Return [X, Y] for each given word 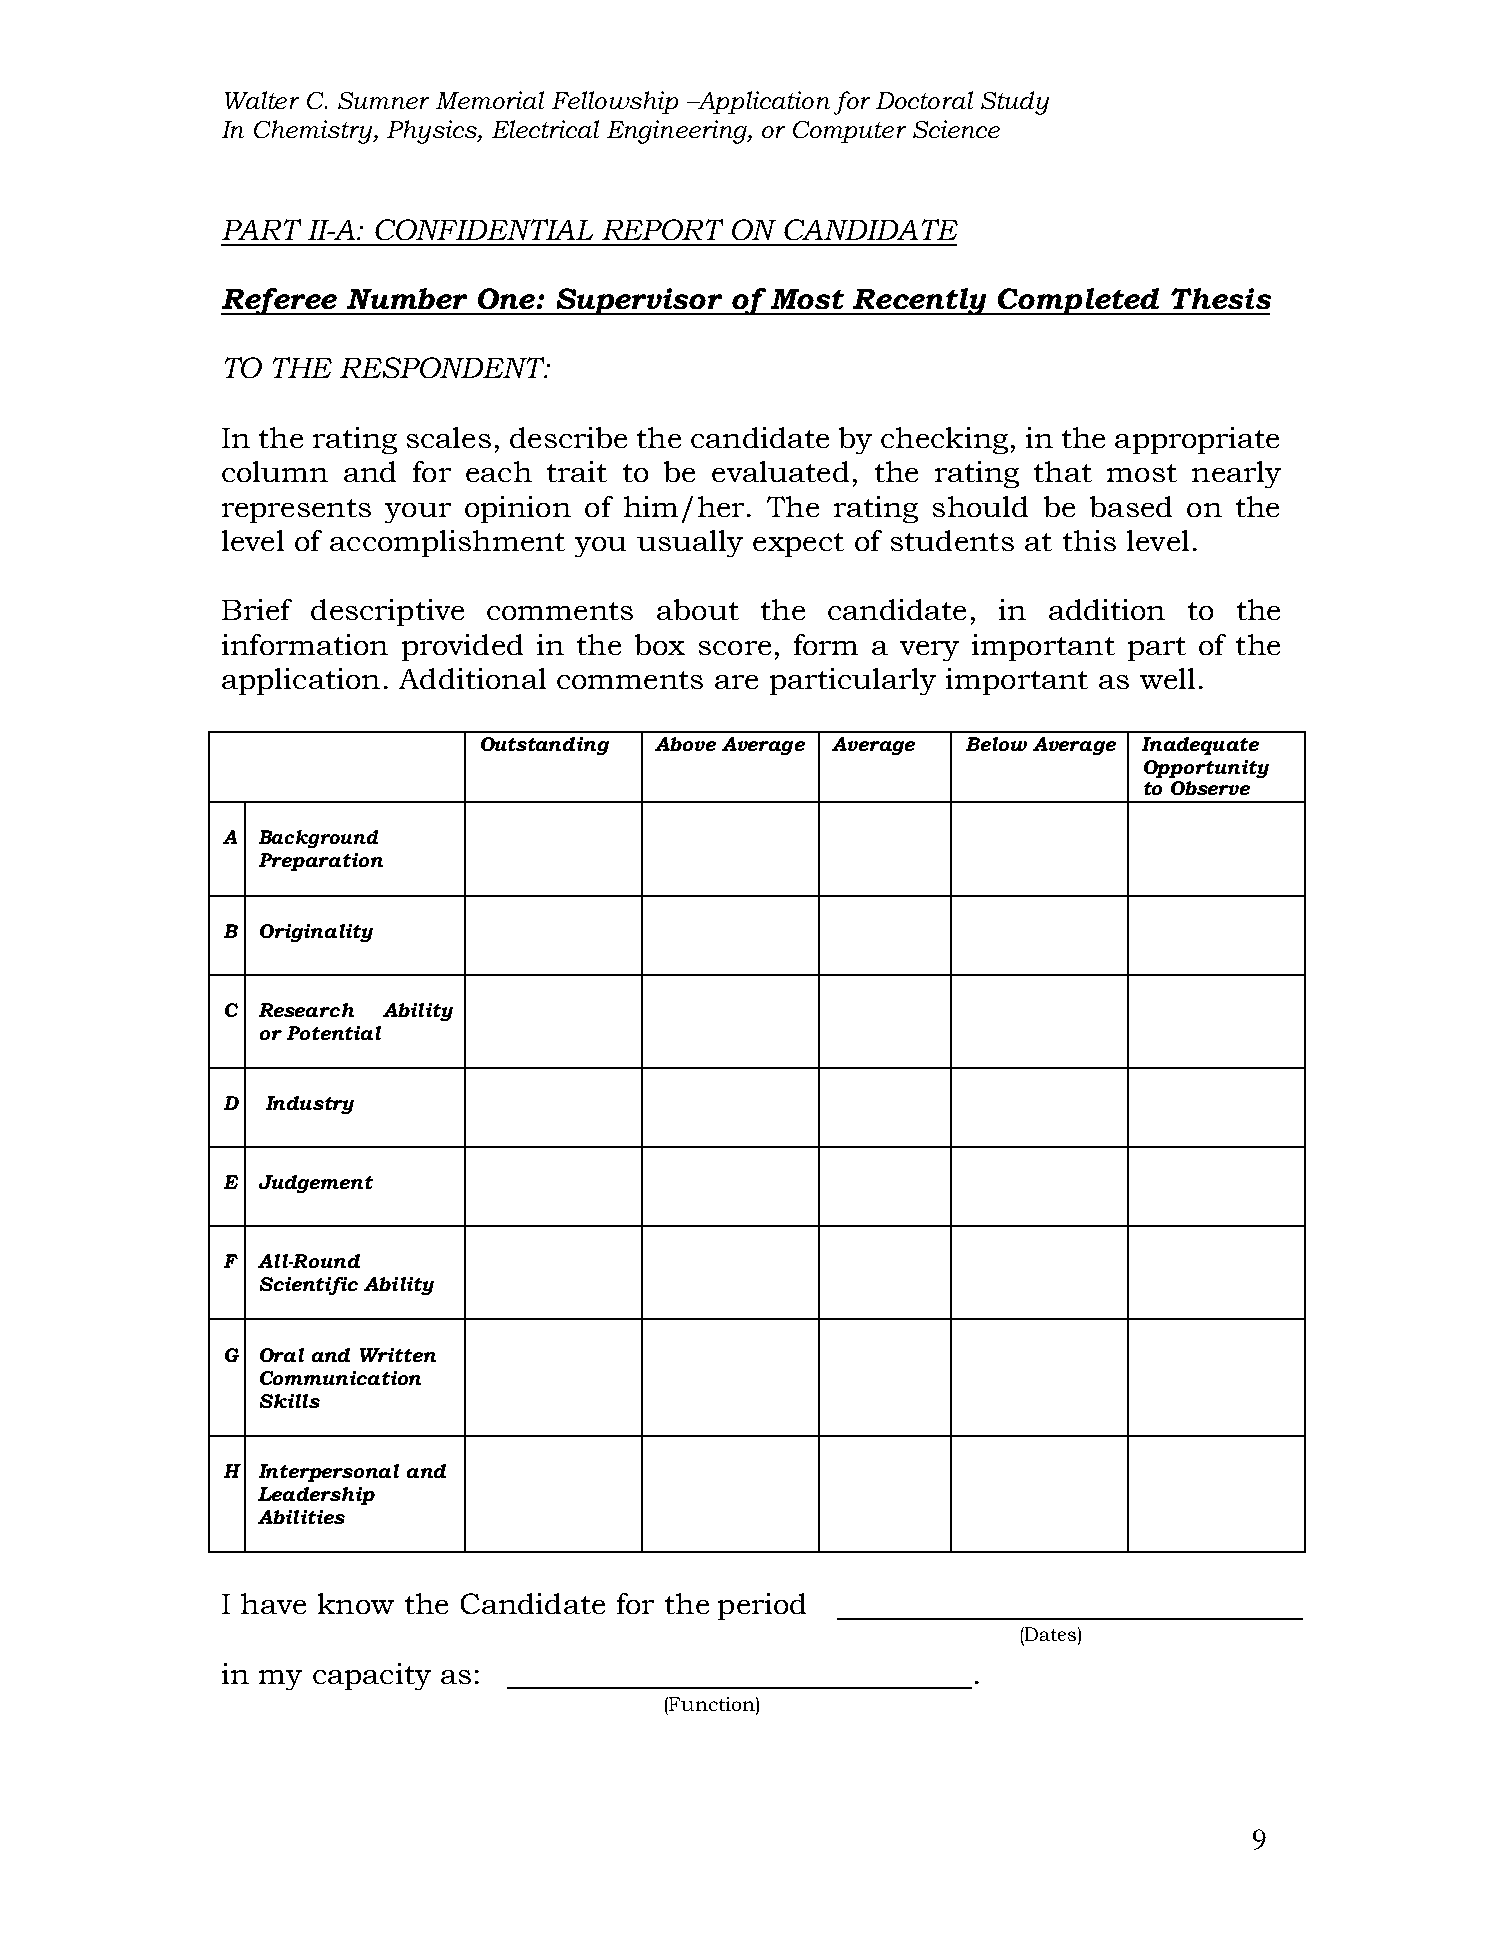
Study [1015, 103]
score [735, 648]
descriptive [387, 612]
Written [398, 1355]
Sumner [383, 100]
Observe [1210, 788]
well [1167, 678]
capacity [372, 1676]
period [762, 1606]
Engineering [678, 132]
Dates [1049, 1634]
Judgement [316, 1184]
